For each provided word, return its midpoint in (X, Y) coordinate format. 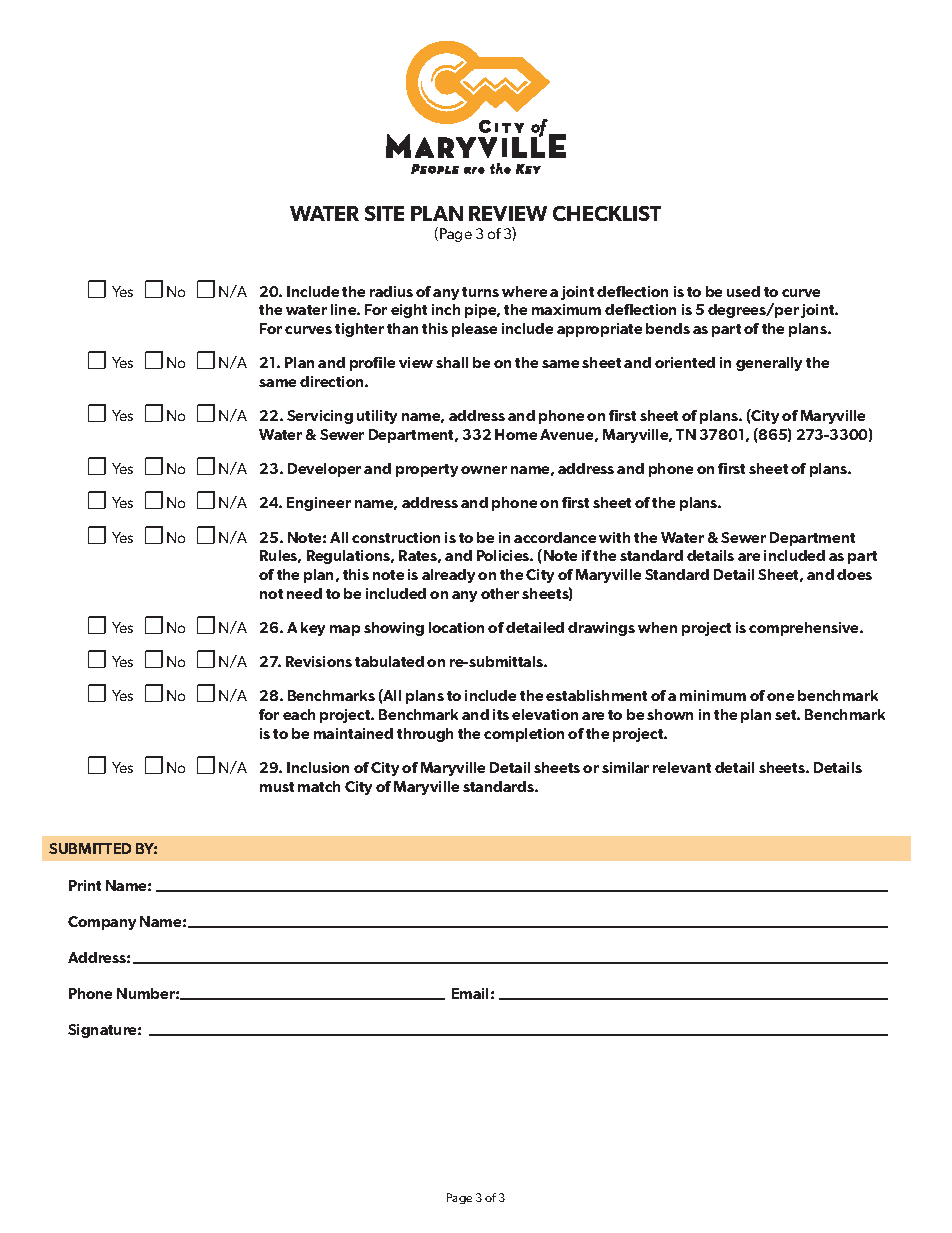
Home (516, 434)
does (854, 574)
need (304, 593)
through (425, 735)
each (299, 714)
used (743, 291)
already (448, 576)
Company (102, 923)
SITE (384, 213)
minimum (713, 695)
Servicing (320, 417)
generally (769, 364)
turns (480, 292)
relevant (682, 767)
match (319, 786)
